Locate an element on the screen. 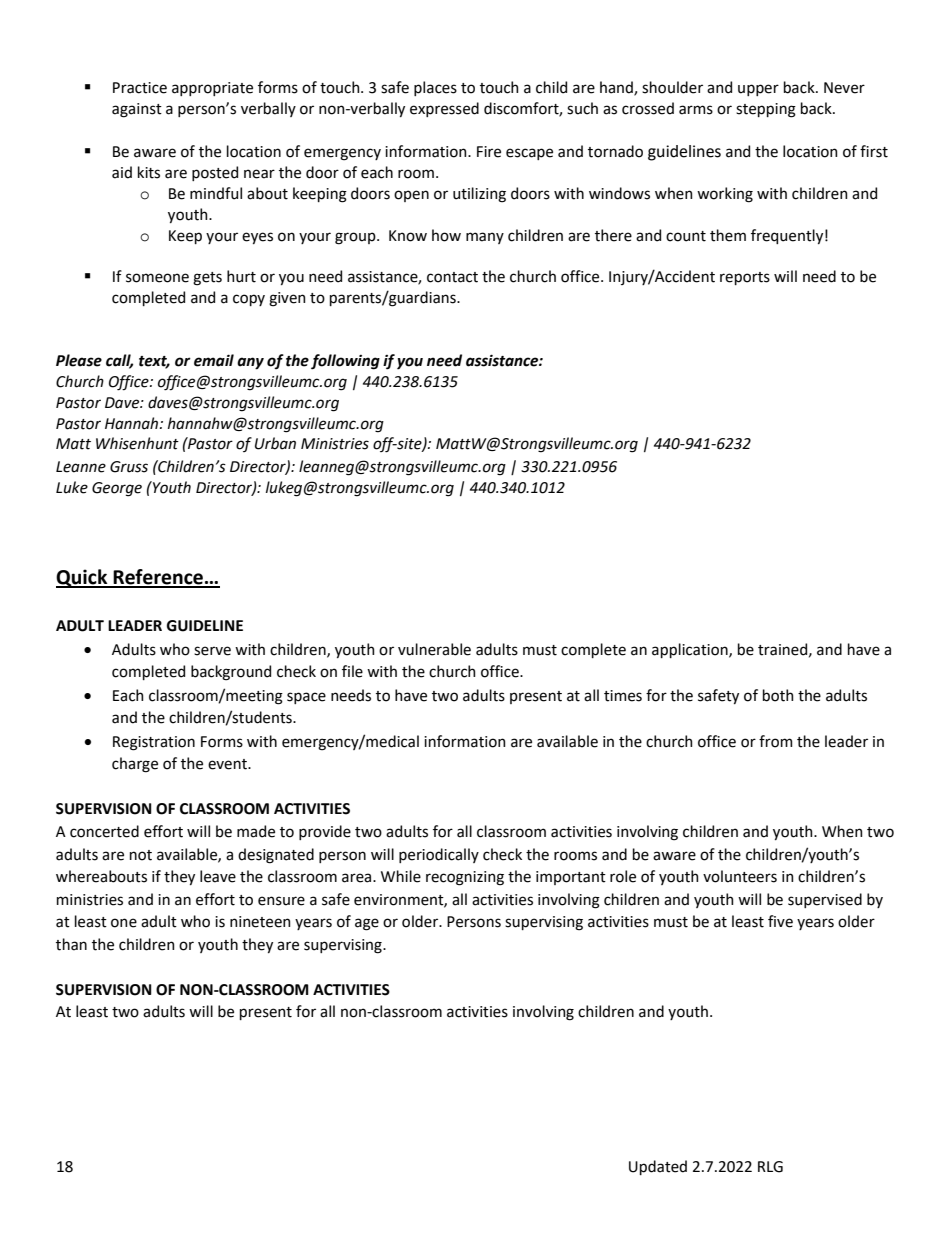 The height and width of the screenshot is (1233, 952). from is located at coordinates (776, 741).
